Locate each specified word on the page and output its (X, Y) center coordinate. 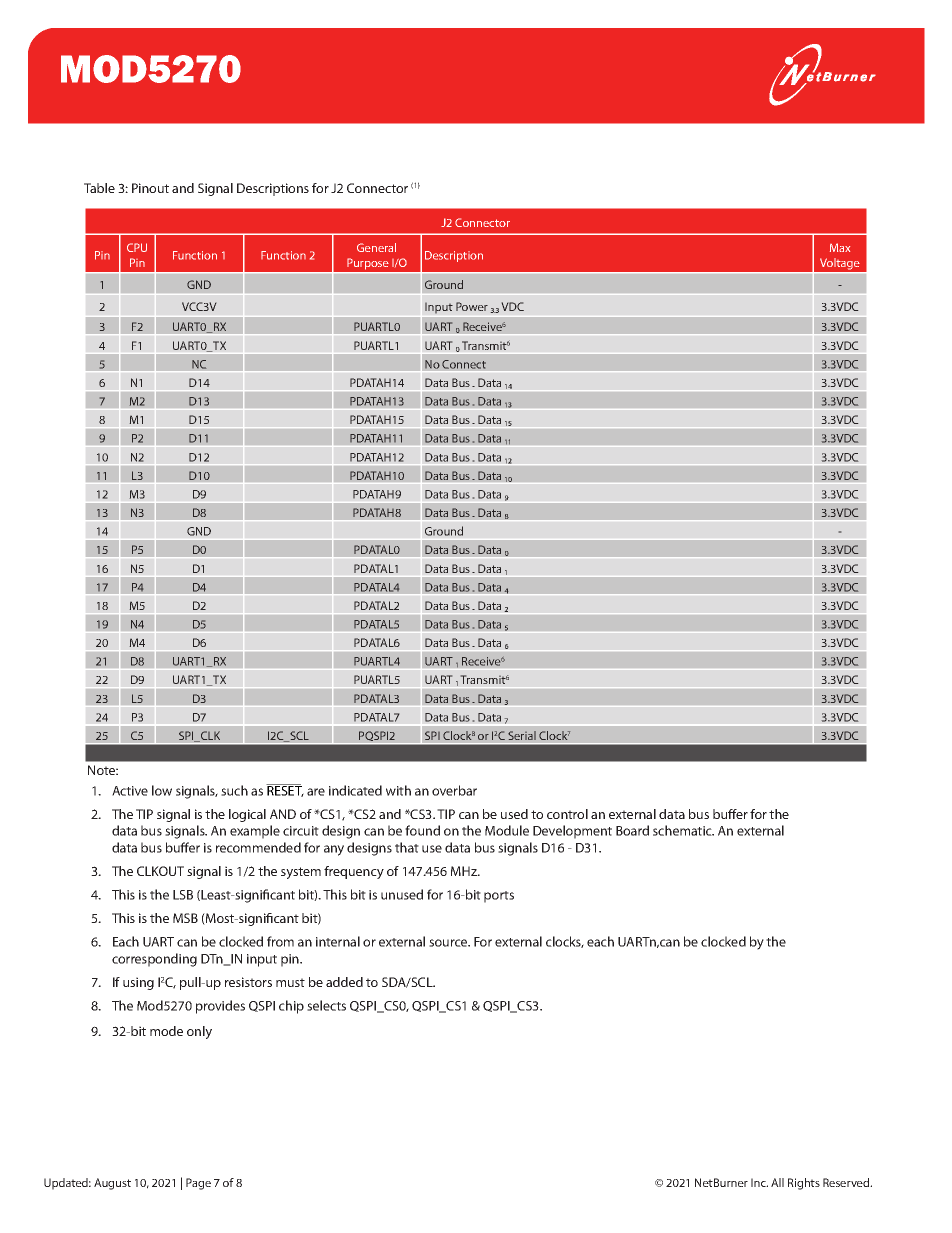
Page (198, 1184)
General (376, 247)
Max (840, 247)
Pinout (150, 188)
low (162, 790)
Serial (522, 735)
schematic (683, 830)
